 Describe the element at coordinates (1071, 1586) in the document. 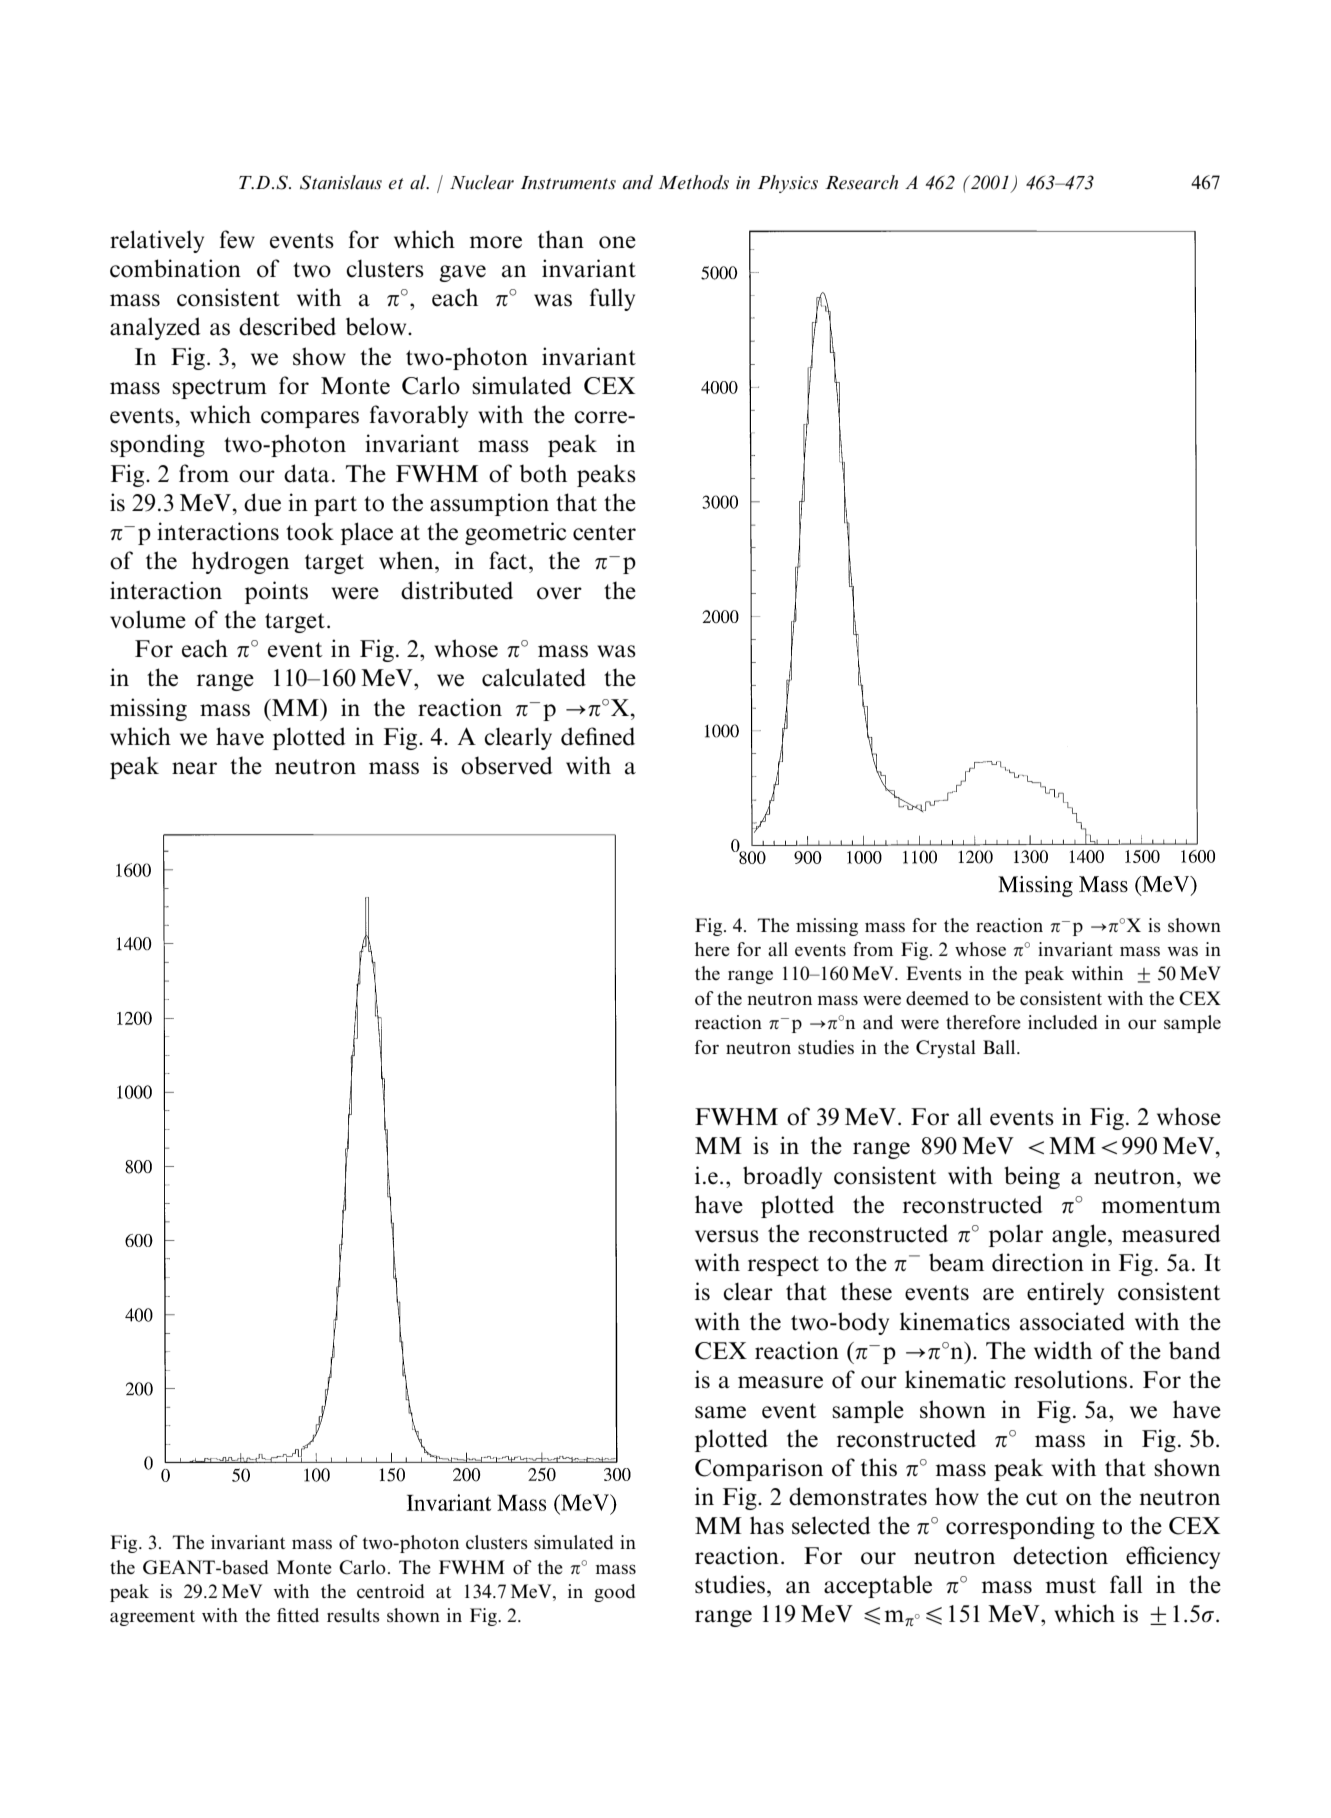

I see `must` at that location.
